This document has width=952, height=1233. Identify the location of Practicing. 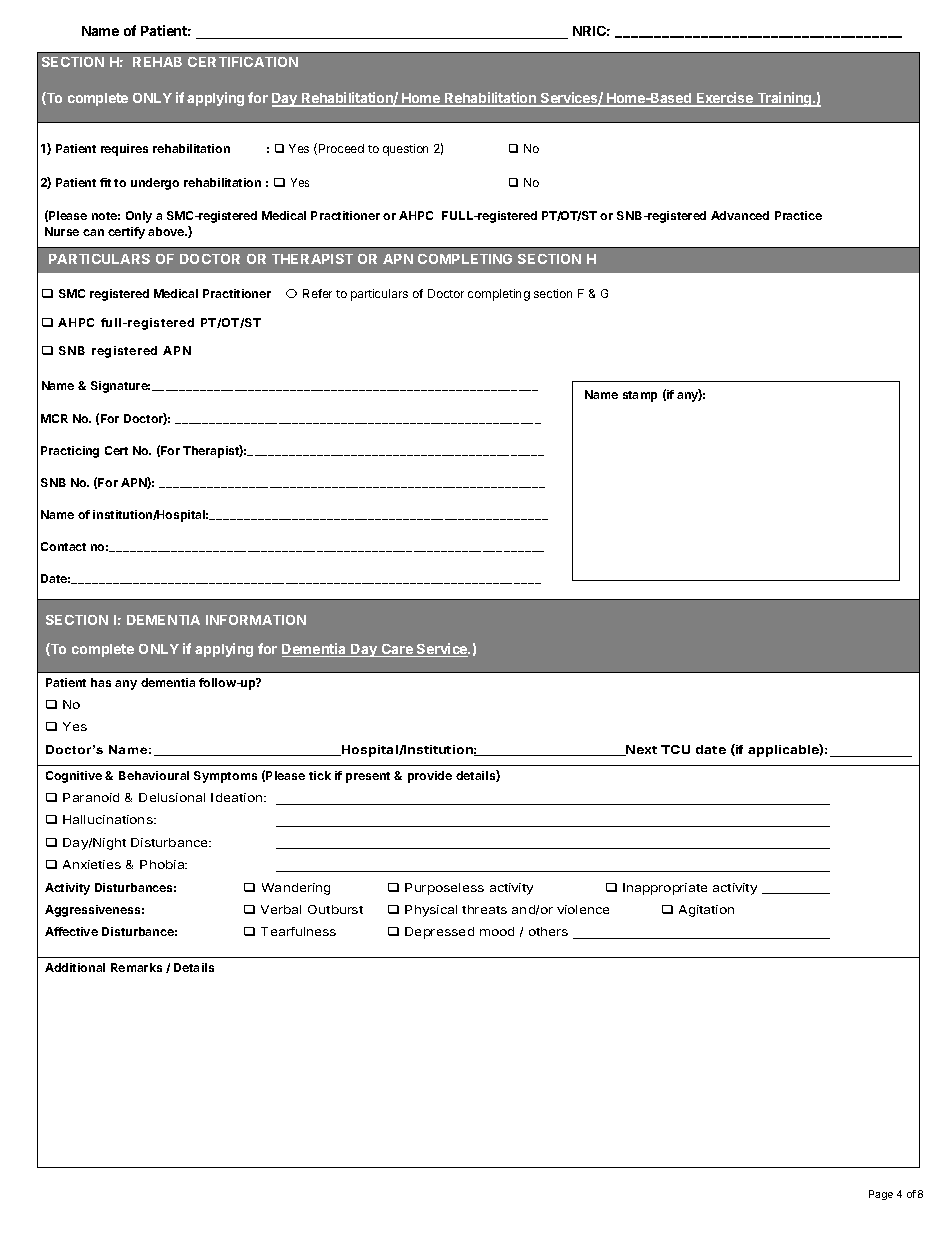
(70, 452).
